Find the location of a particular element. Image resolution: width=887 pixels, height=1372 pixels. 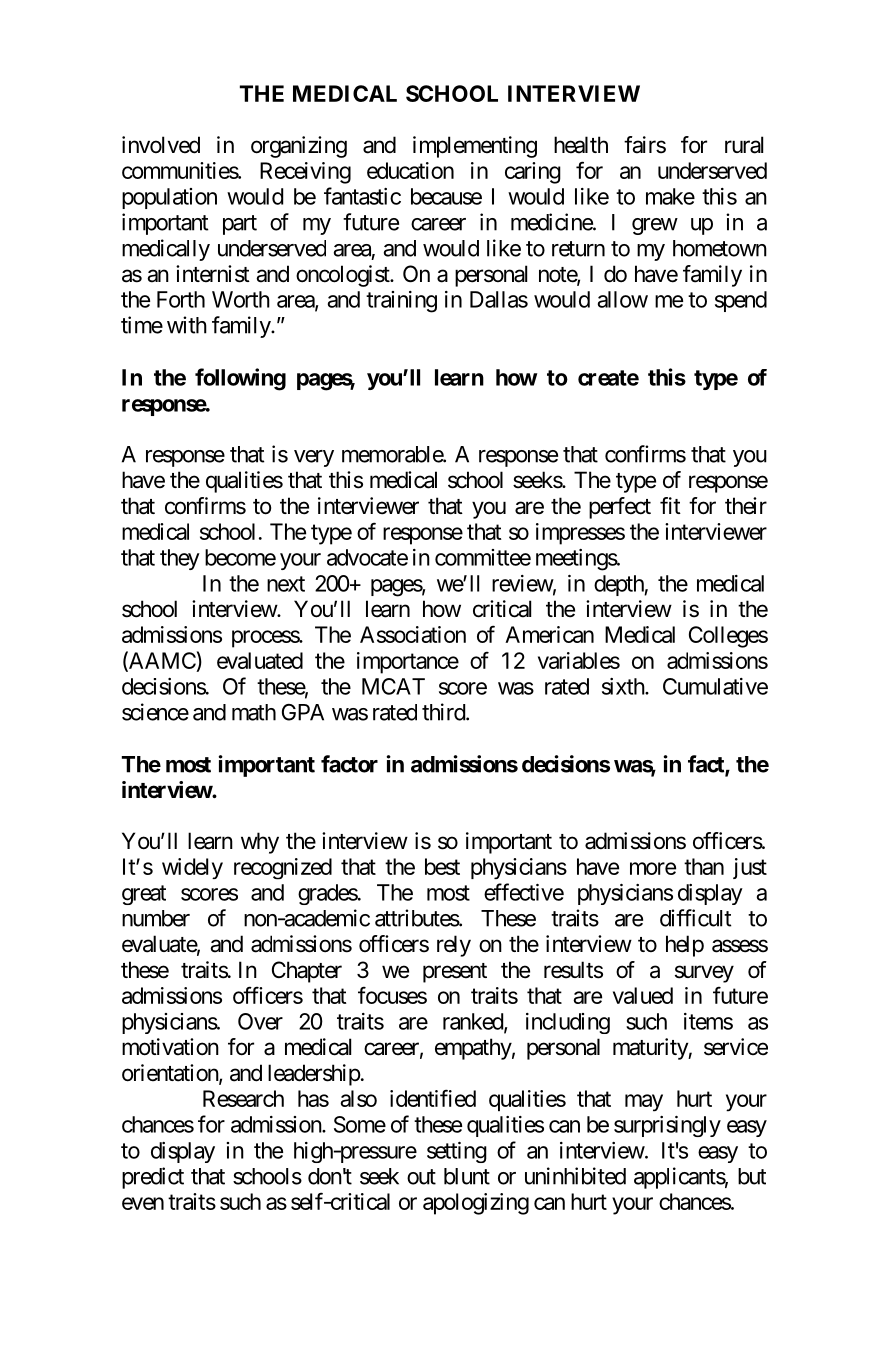

than is located at coordinates (704, 866).
